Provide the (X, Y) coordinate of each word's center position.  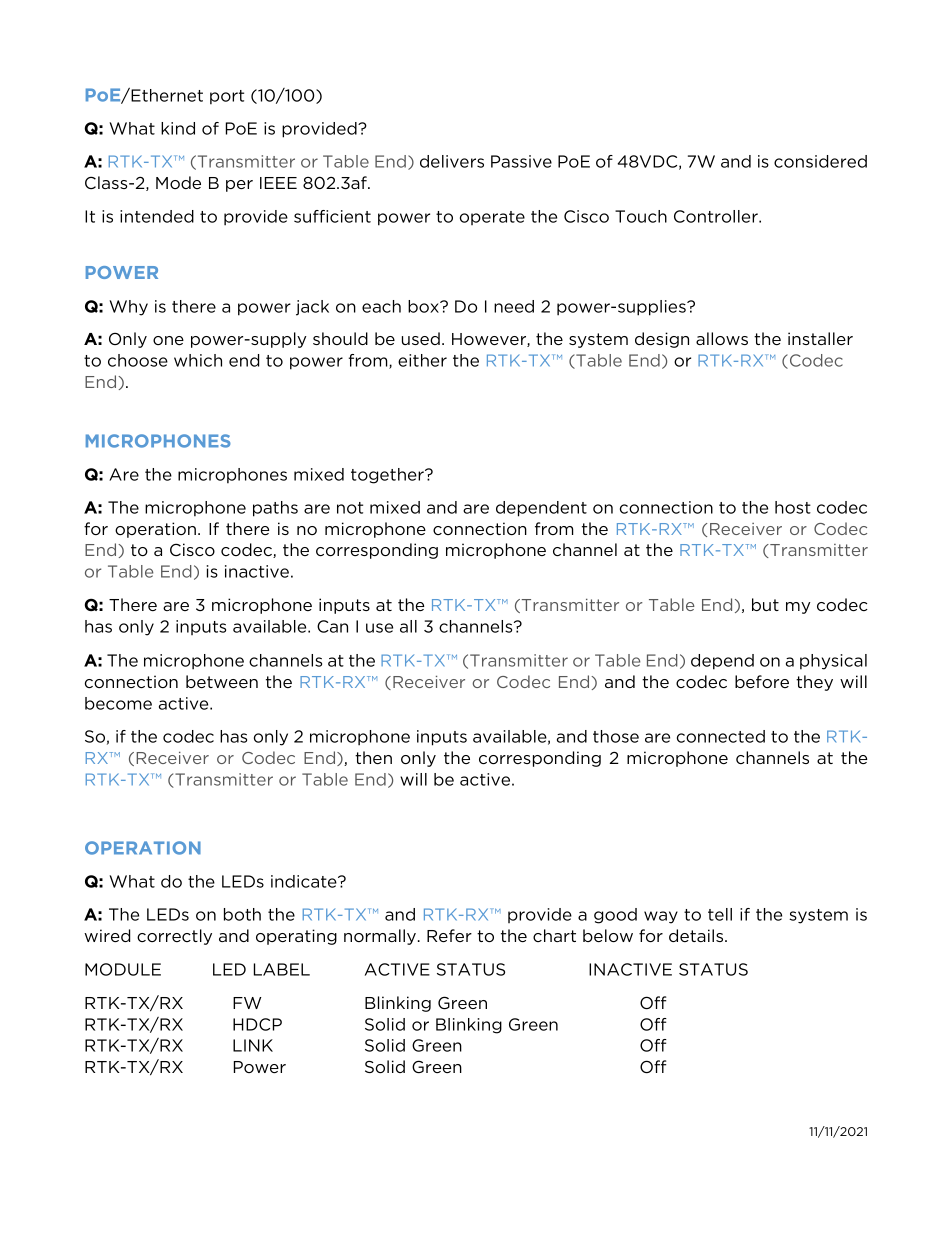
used (421, 338)
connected (721, 736)
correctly (174, 937)
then (373, 757)
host (793, 507)
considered (820, 161)
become (118, 703)
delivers (452, 161)
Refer (449, 935)
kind (178, 128)
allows (722, 338)
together (388, 476)
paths (275, 509)
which (198, 360)
